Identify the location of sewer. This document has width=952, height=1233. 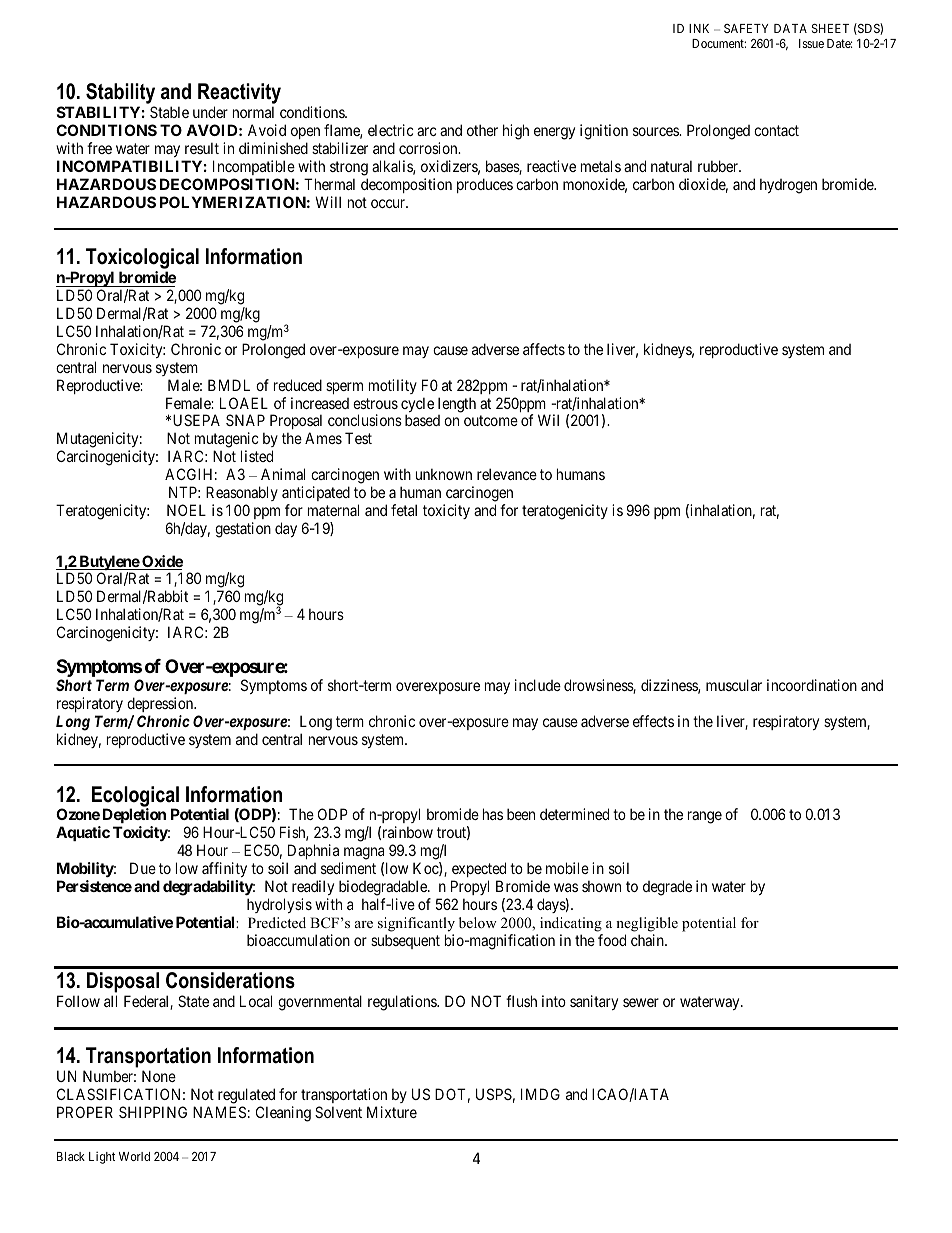
(641, 1002).
